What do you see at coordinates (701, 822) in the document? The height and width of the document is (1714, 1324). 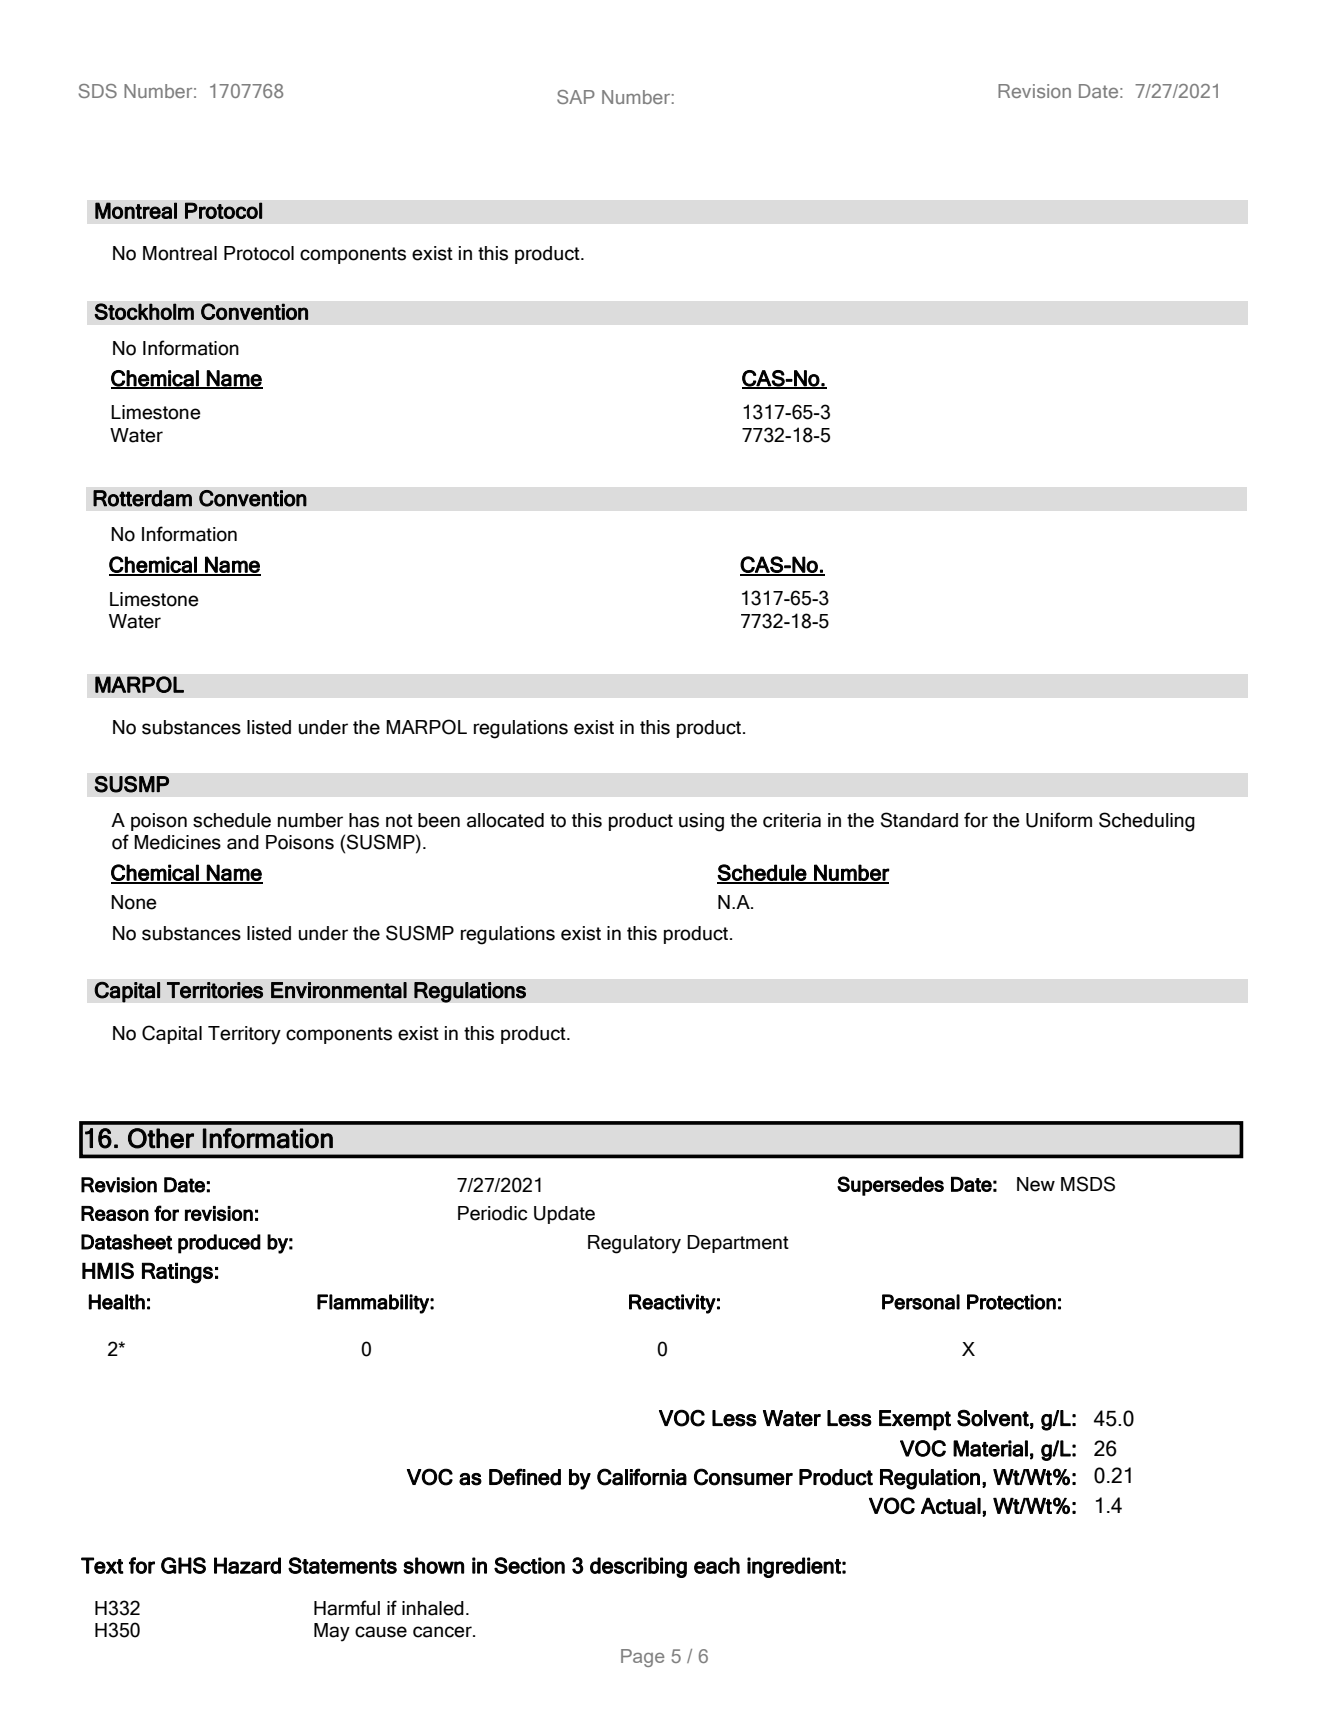 I see `using` at bounding box center [701, 822].
